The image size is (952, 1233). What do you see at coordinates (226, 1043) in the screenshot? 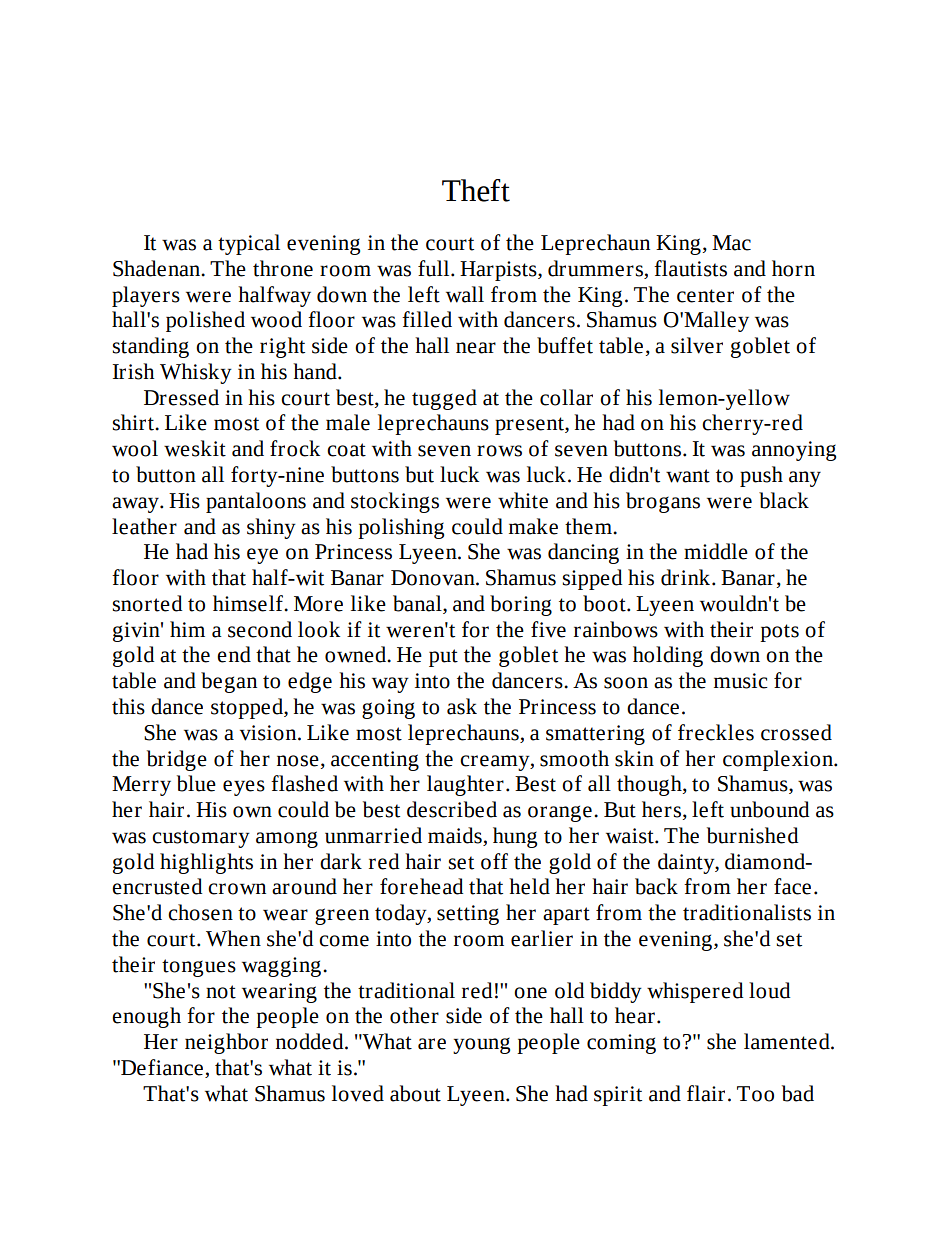
I see `neighbor` at bounding box center [226, 1043].
